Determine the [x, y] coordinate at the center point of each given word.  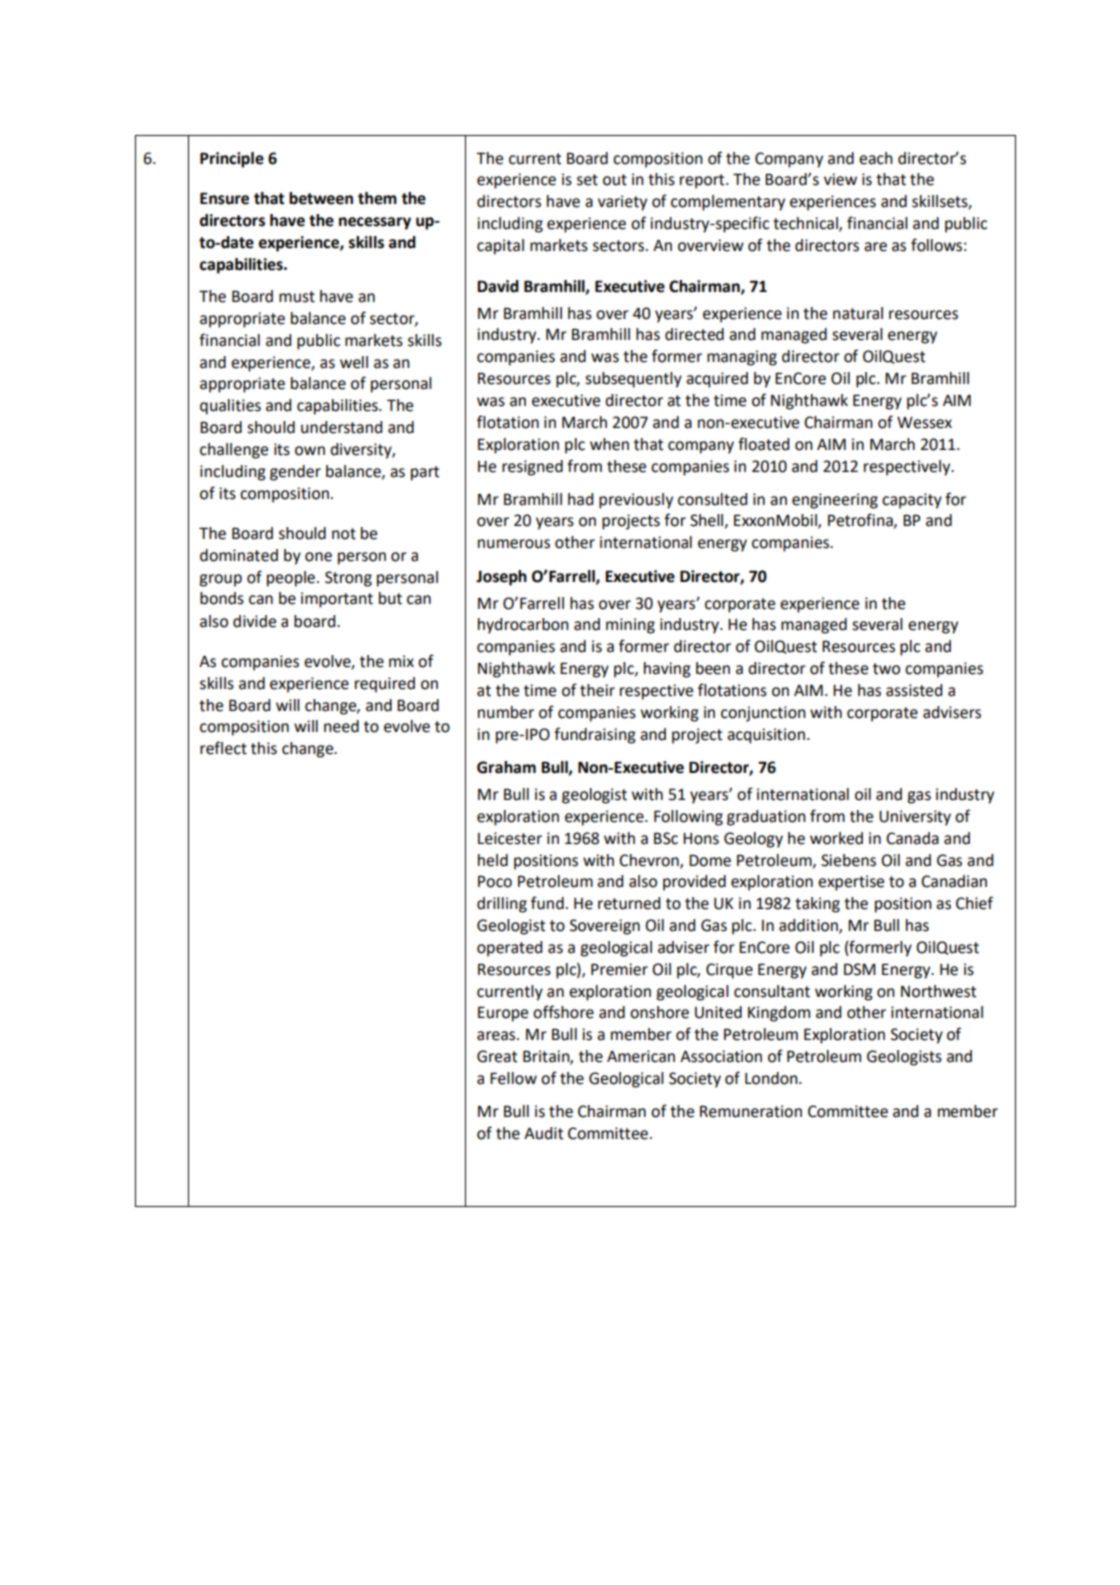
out [615, 180]
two [886, 669]
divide [254, 621]
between [321, 198]
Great [497, 1056]
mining [630, 626]
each [876, 158]
